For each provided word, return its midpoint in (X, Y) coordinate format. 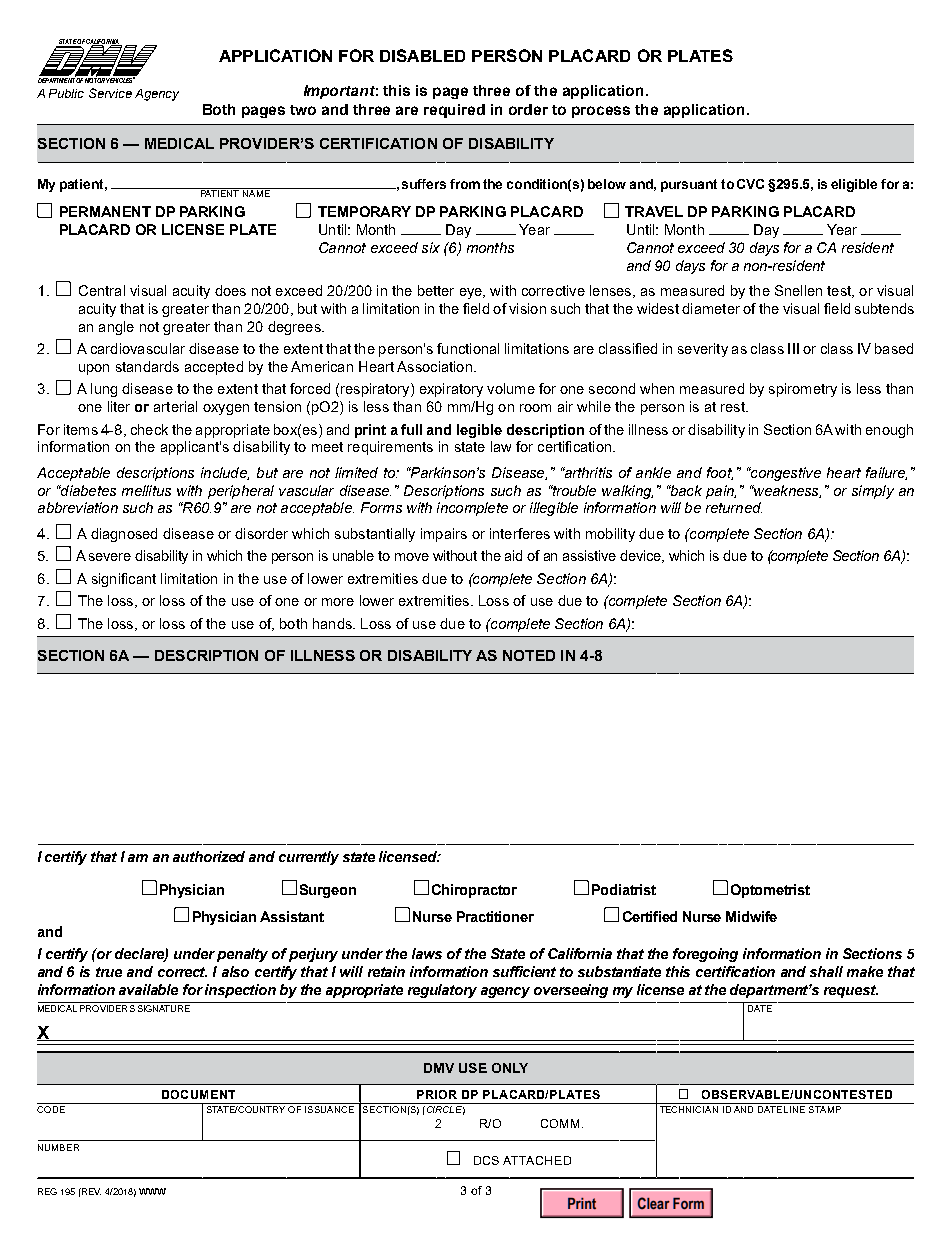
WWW (152, 1191)
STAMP (825, 1109)
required (454, 111)
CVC (750, 184)
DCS (486, 1160)
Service (110, 93)
